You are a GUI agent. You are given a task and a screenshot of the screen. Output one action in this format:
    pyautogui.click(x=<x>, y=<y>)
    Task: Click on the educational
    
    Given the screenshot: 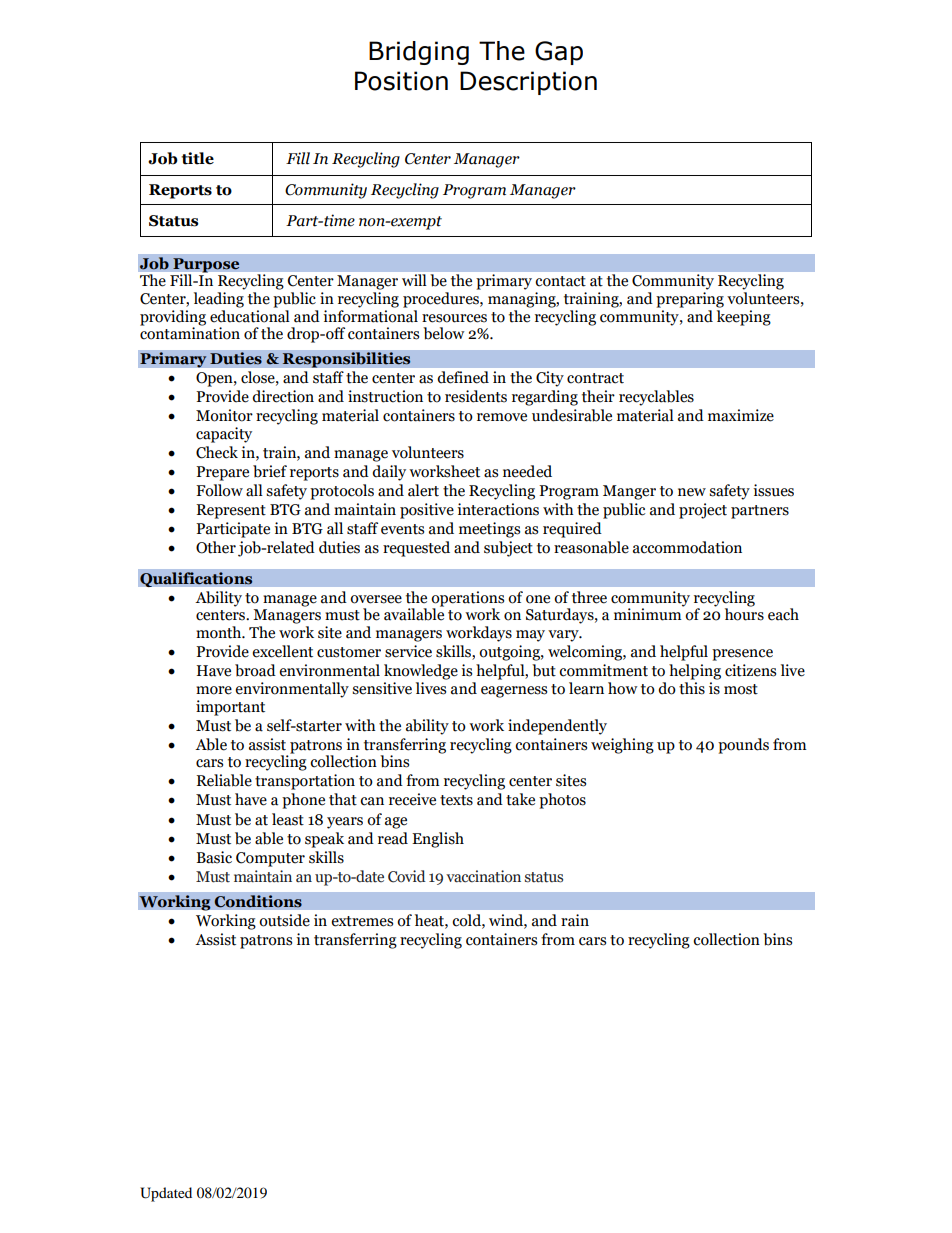 What is the action you would take?
    pyautogui.click(x=250, y=316)
